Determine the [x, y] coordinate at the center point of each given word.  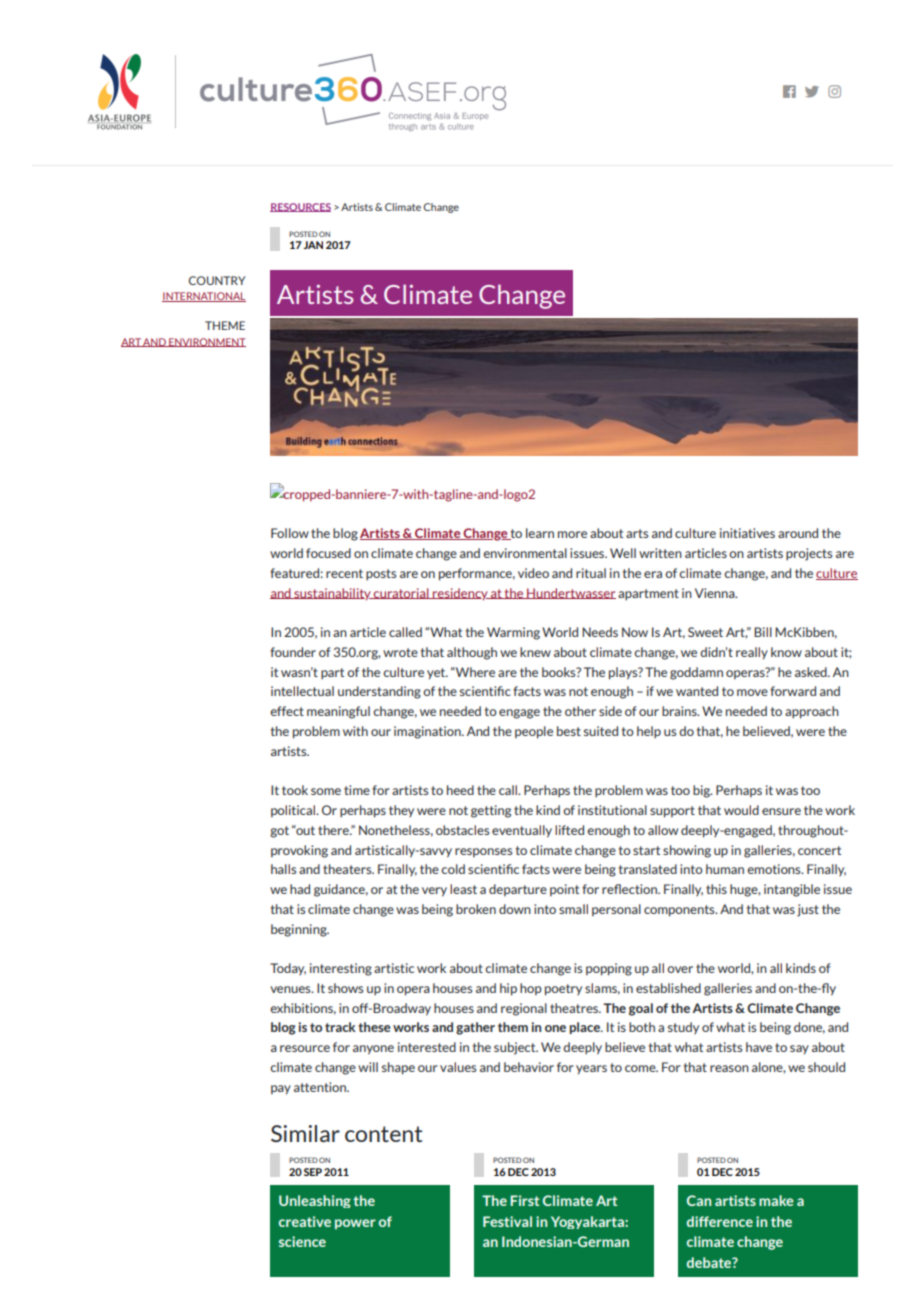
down [515, 909]
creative [305, 1221]
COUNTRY [217, 280]
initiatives [747, 533]
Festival [507, 1221]
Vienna [716, 593]
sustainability [332, 594]
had [300, 889]
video [533, 573]
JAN [313, 245]
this [716, 889]
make [776, 1200]
